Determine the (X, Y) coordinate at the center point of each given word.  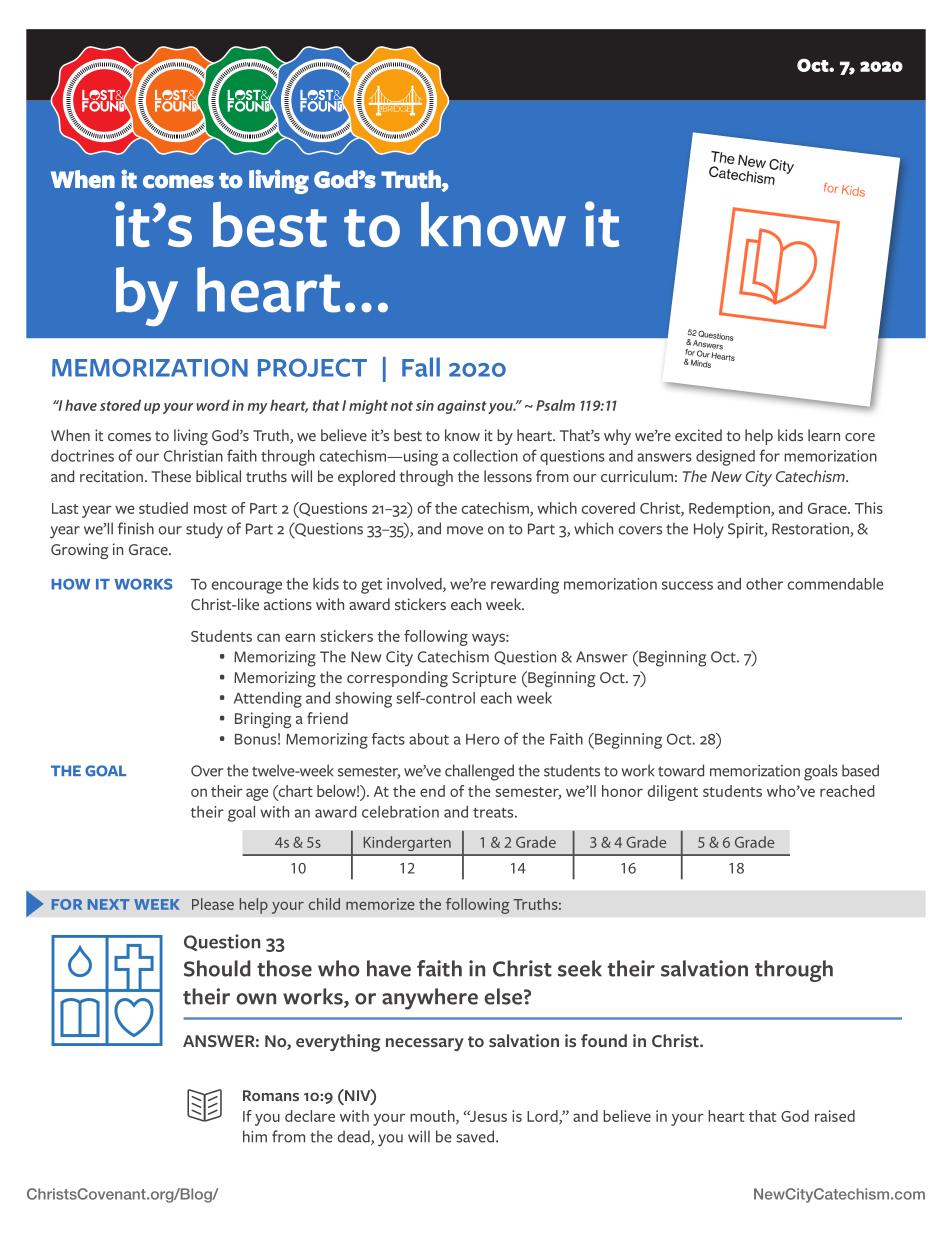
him (255, 1136)
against (462, 407)
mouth (433, 1117)
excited (698, 435)
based (860, 770)
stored (120, 405)
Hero (483, 739)
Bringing (263, 720)
